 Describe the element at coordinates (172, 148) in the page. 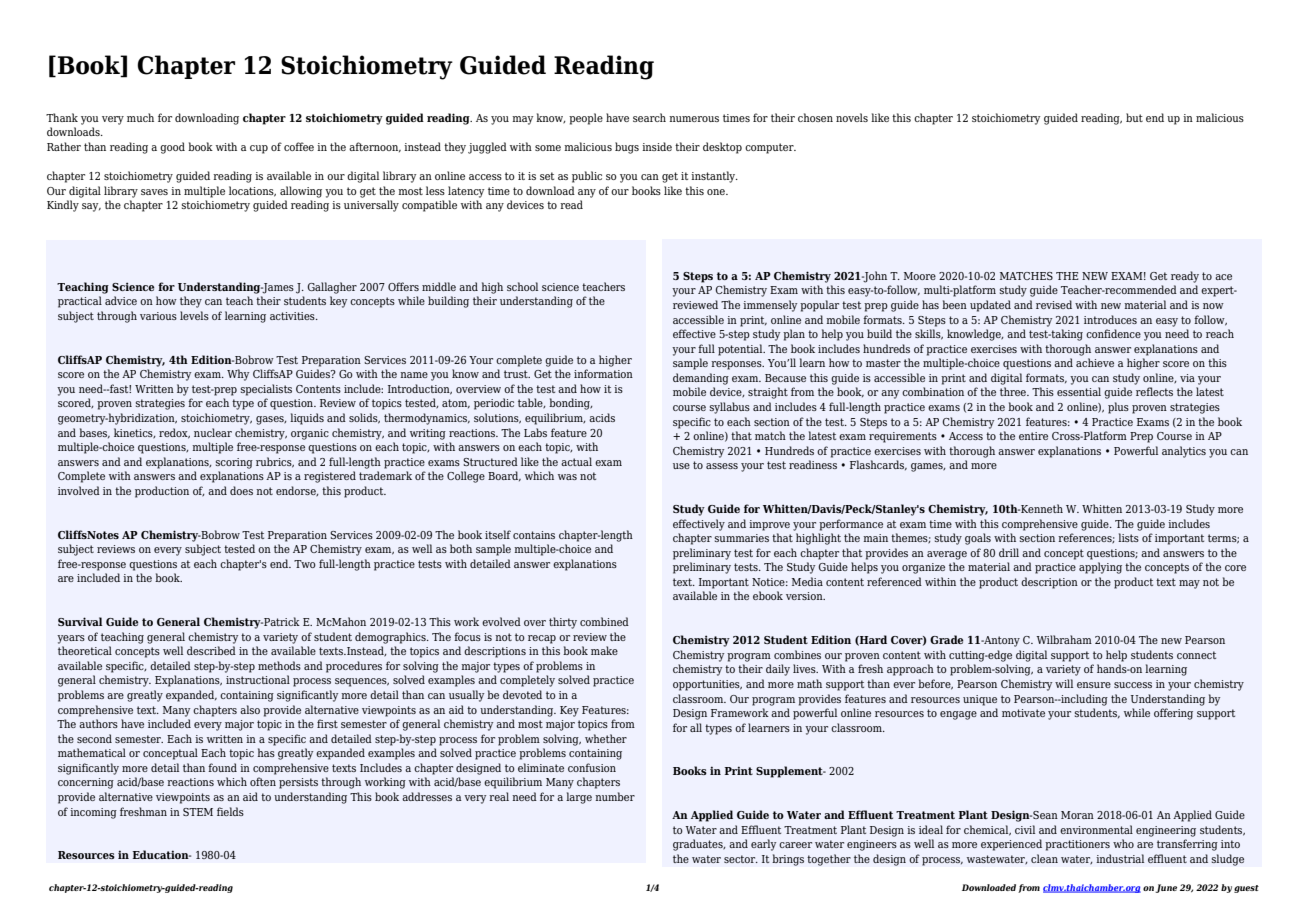

I see `good` at that location.
